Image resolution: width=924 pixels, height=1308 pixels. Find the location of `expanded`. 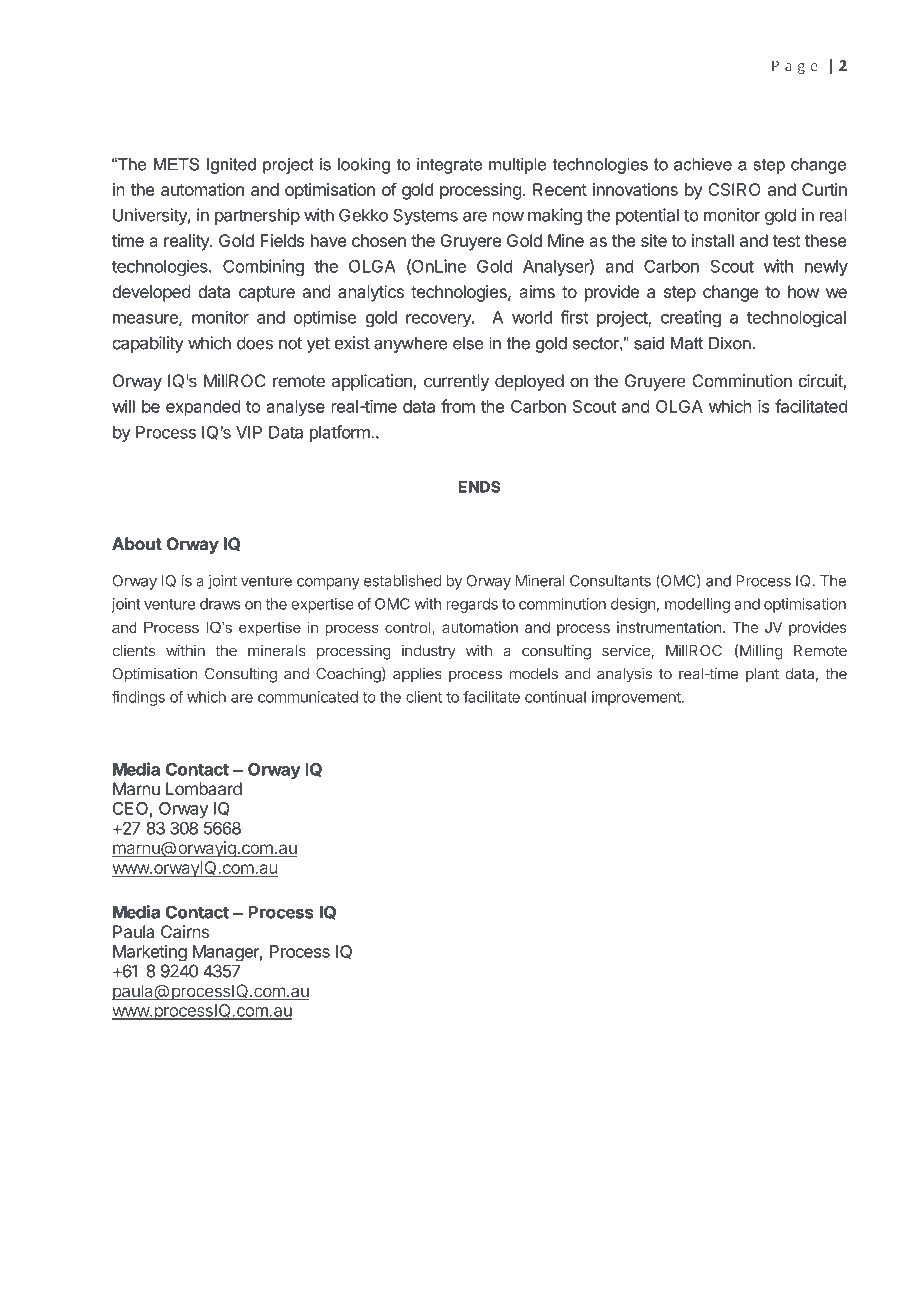

expanded is located at coordinates (203, 408).
